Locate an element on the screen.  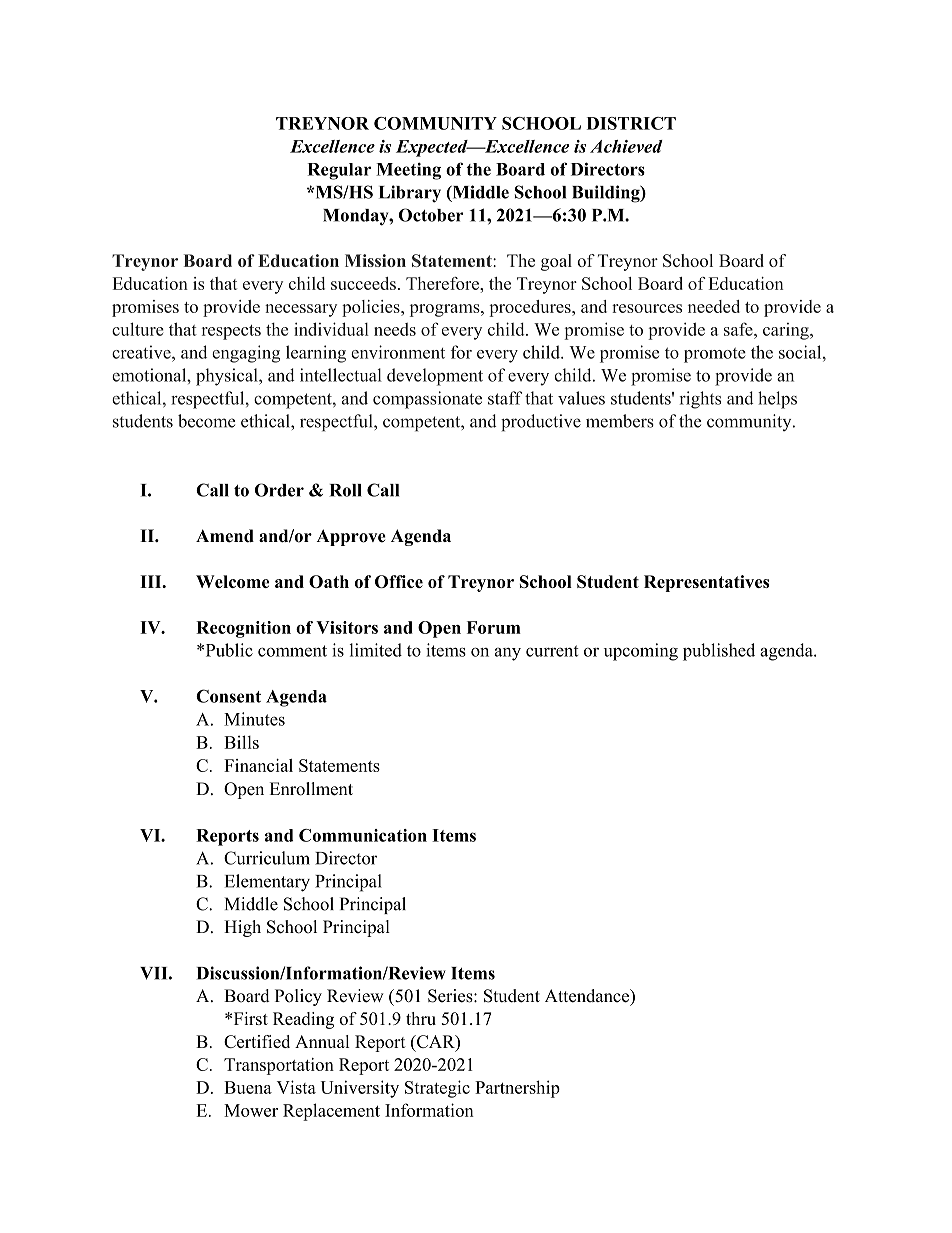
Curriculum is located at coordinates (267, 858).
